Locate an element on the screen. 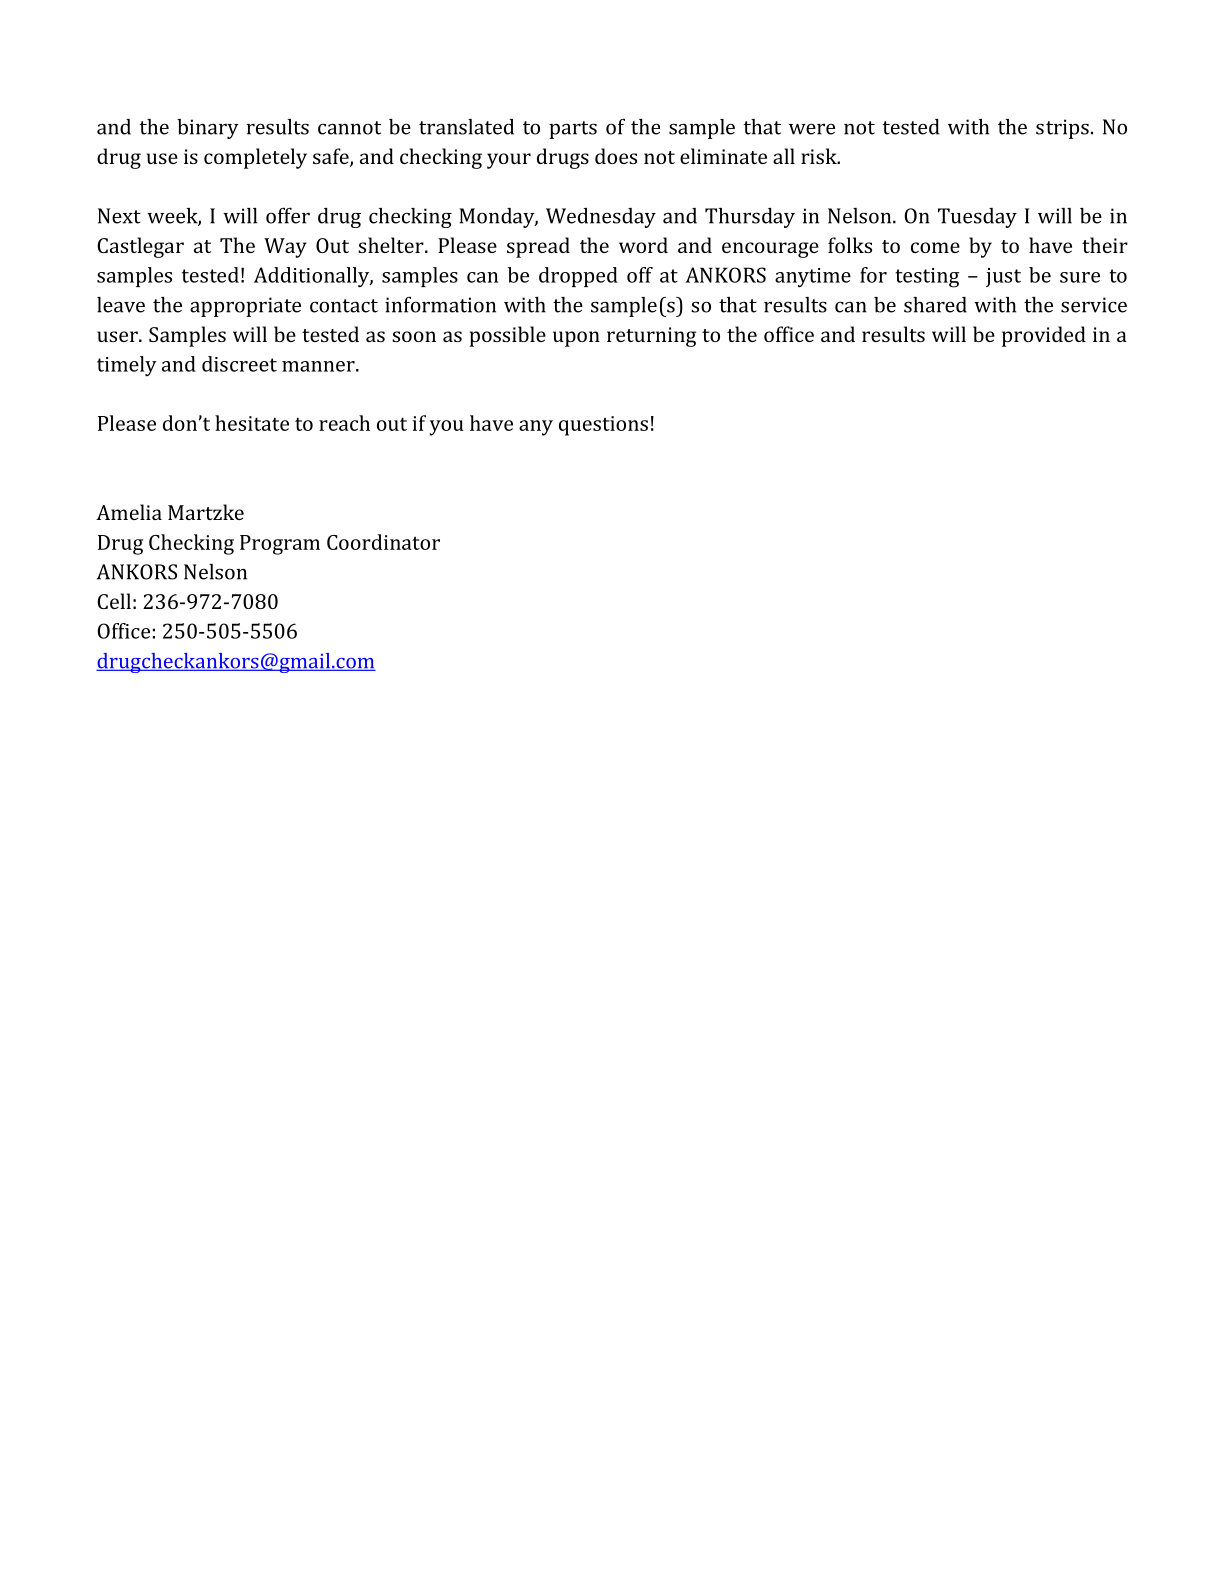 This screenshot has height=1584, width=1224. upon is located at coordinates (576, 339).
